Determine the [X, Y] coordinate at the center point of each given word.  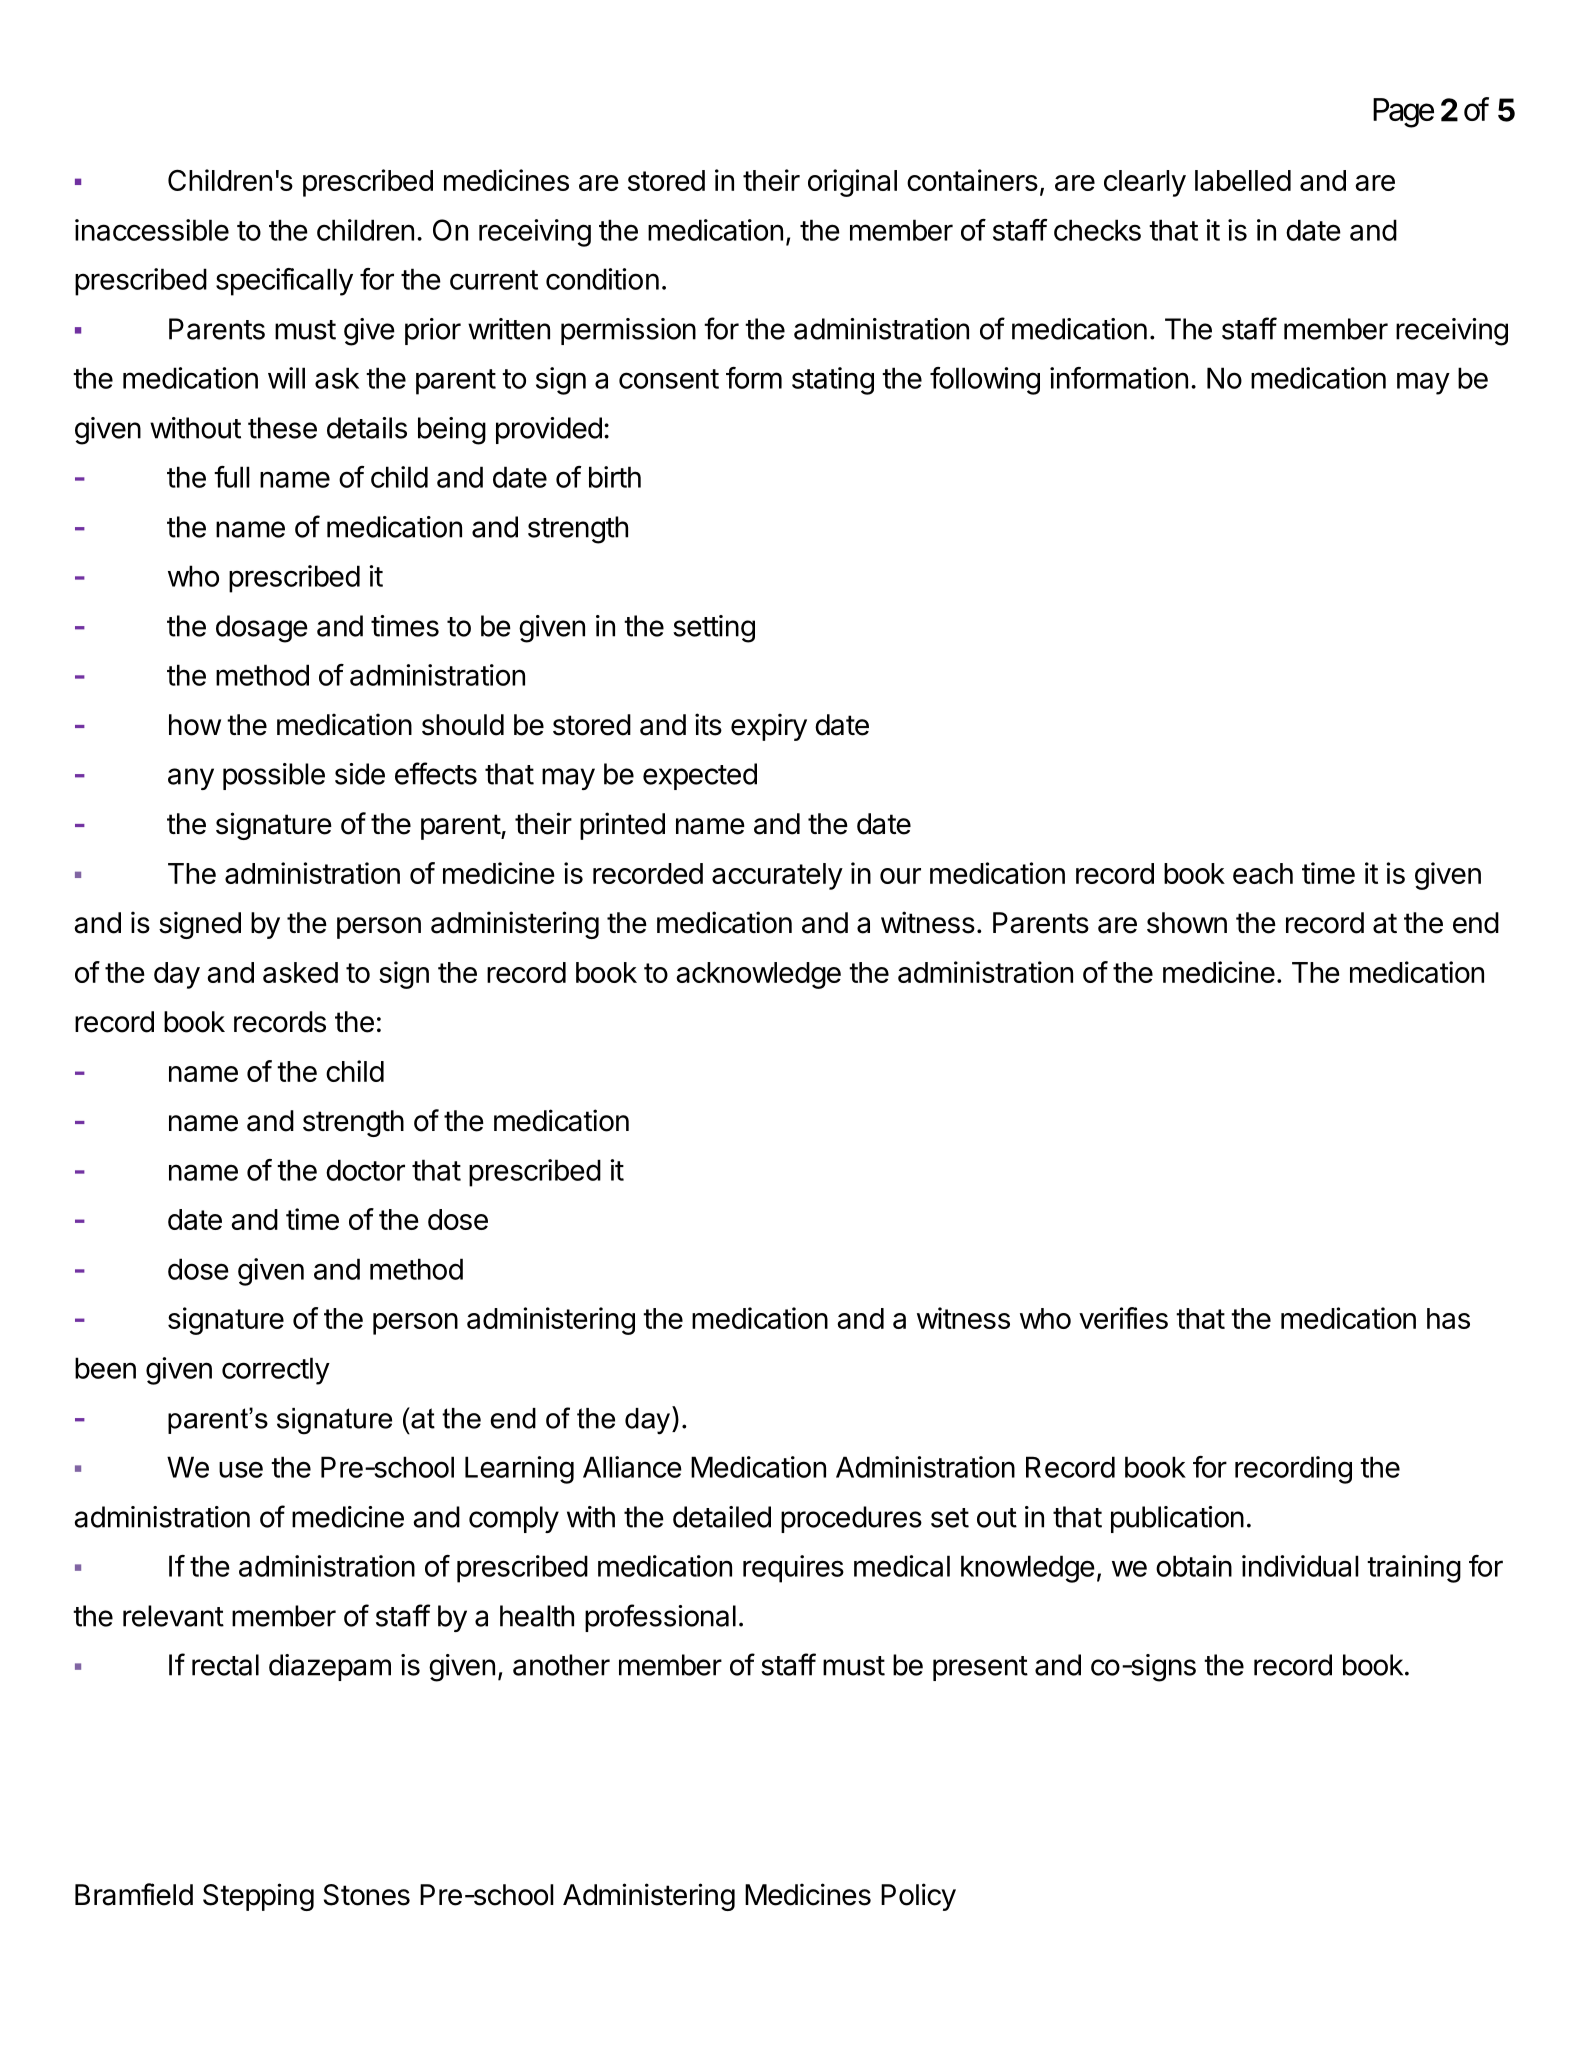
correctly [276, 1371]
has [1448, 1318]
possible [274, 776]
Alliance [632, 1467]
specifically [284, 282]
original [852, 183]
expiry [769, 727]
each [1263, 873]
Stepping [258, 1897]
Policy [918, 1897]
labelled [1243, 180]
